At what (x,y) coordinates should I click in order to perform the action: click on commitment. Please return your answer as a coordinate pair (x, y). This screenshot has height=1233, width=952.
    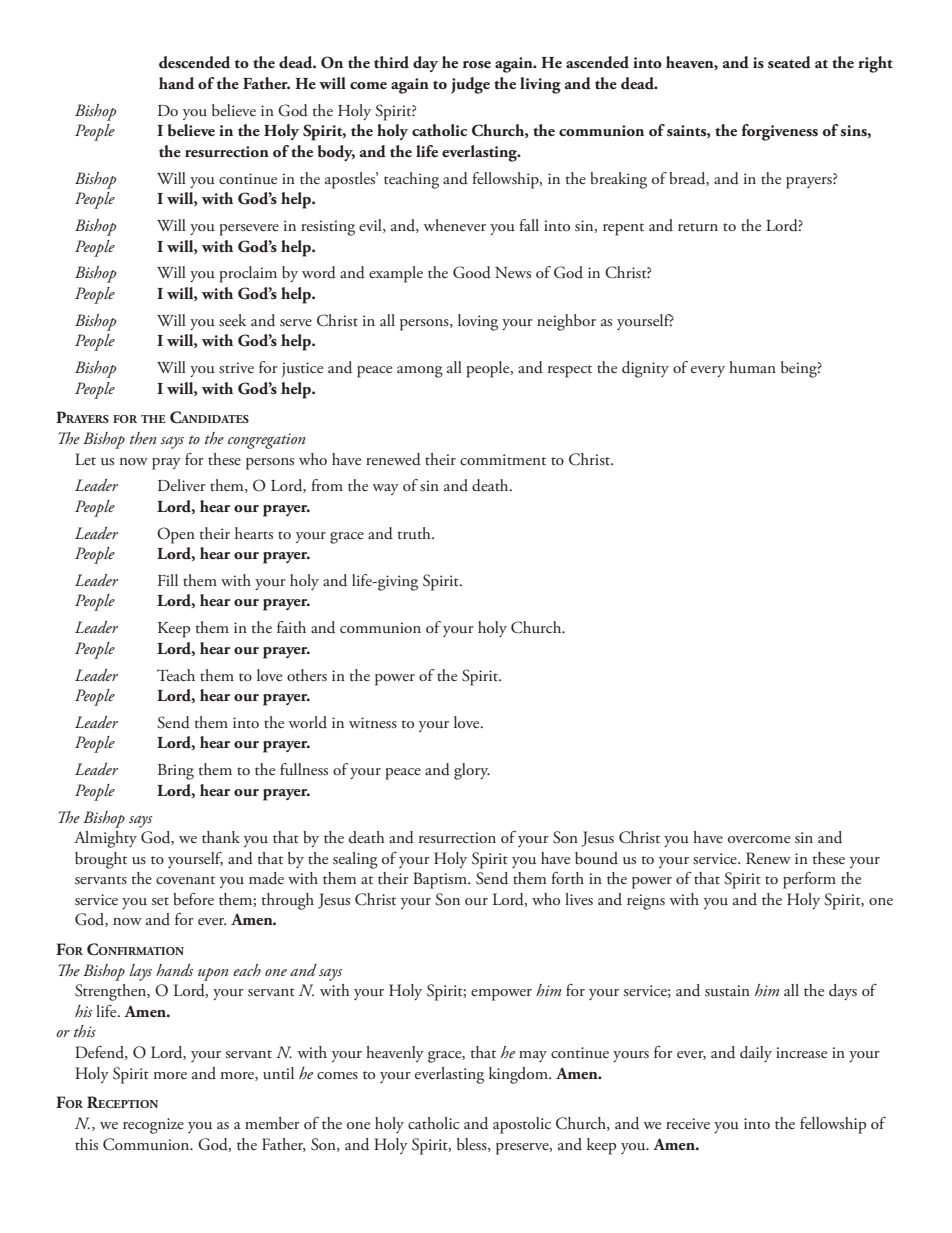
    Looking at the image, I should click on (503, 459).
